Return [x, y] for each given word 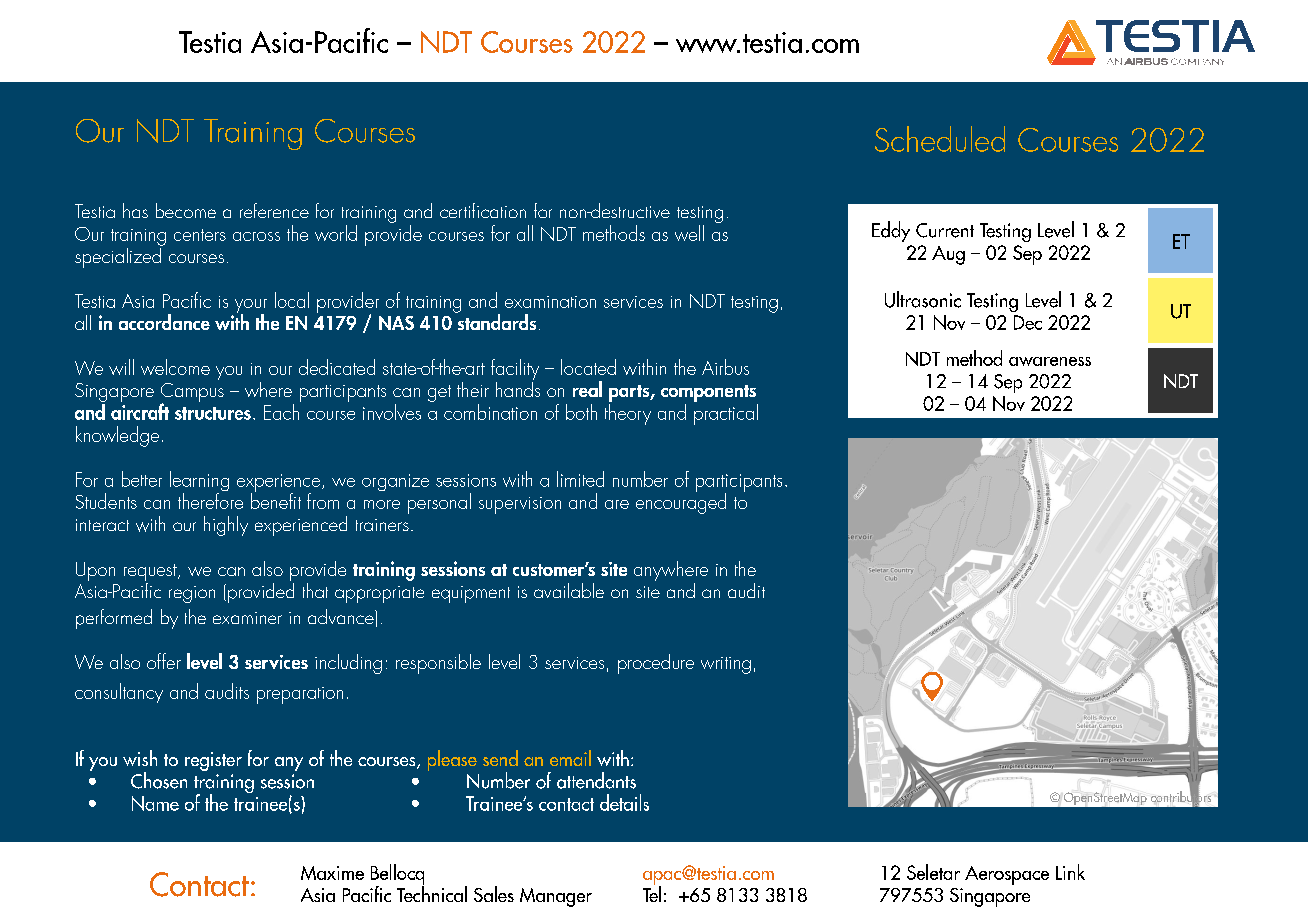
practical [726, 414]
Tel [652, 892]
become [186, 210]
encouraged [681, 502]
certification [483, 210]
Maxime [332, 873]
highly [226, 526]
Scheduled [940, 139]
